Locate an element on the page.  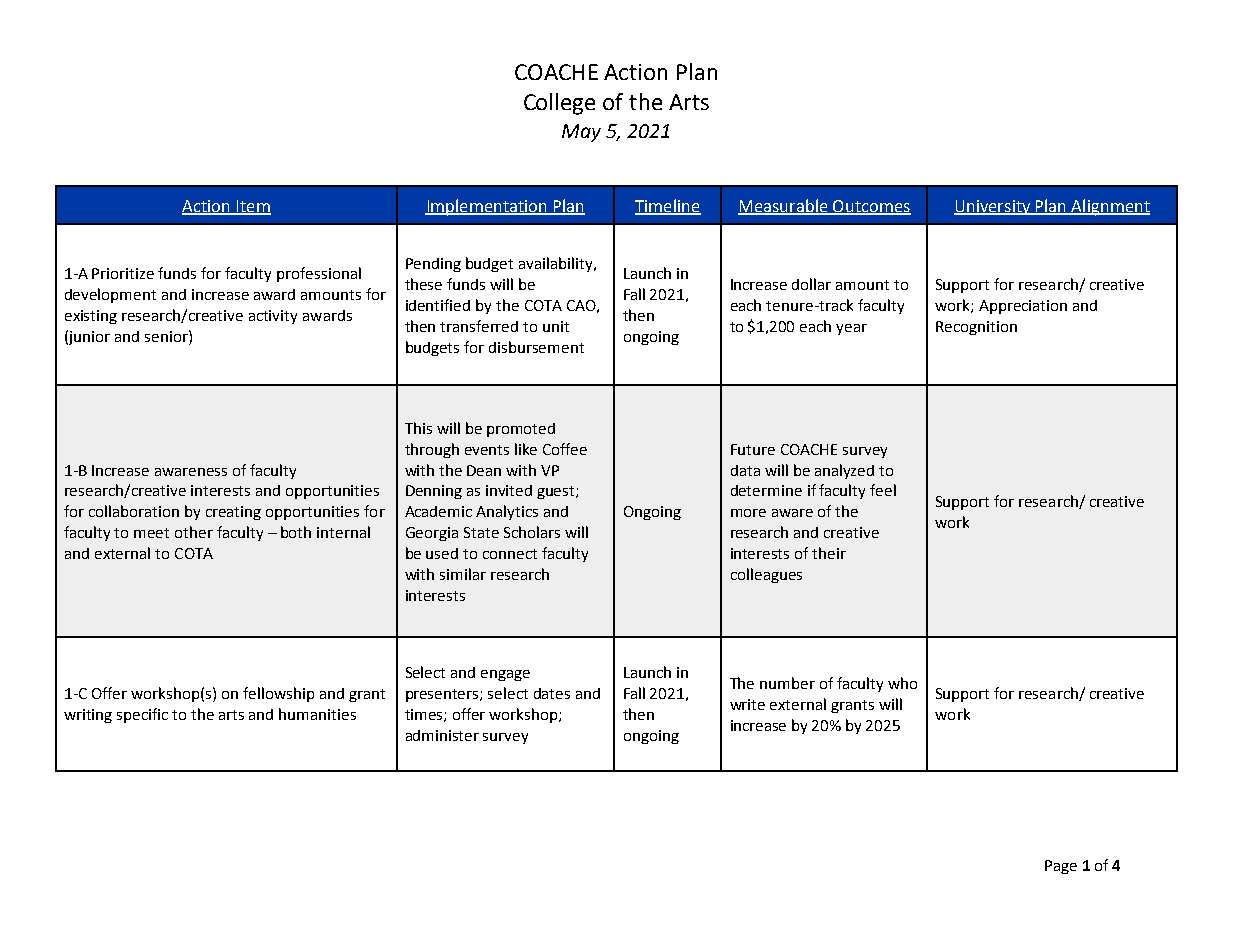
Recognition is located at coordinates (976, 328).
